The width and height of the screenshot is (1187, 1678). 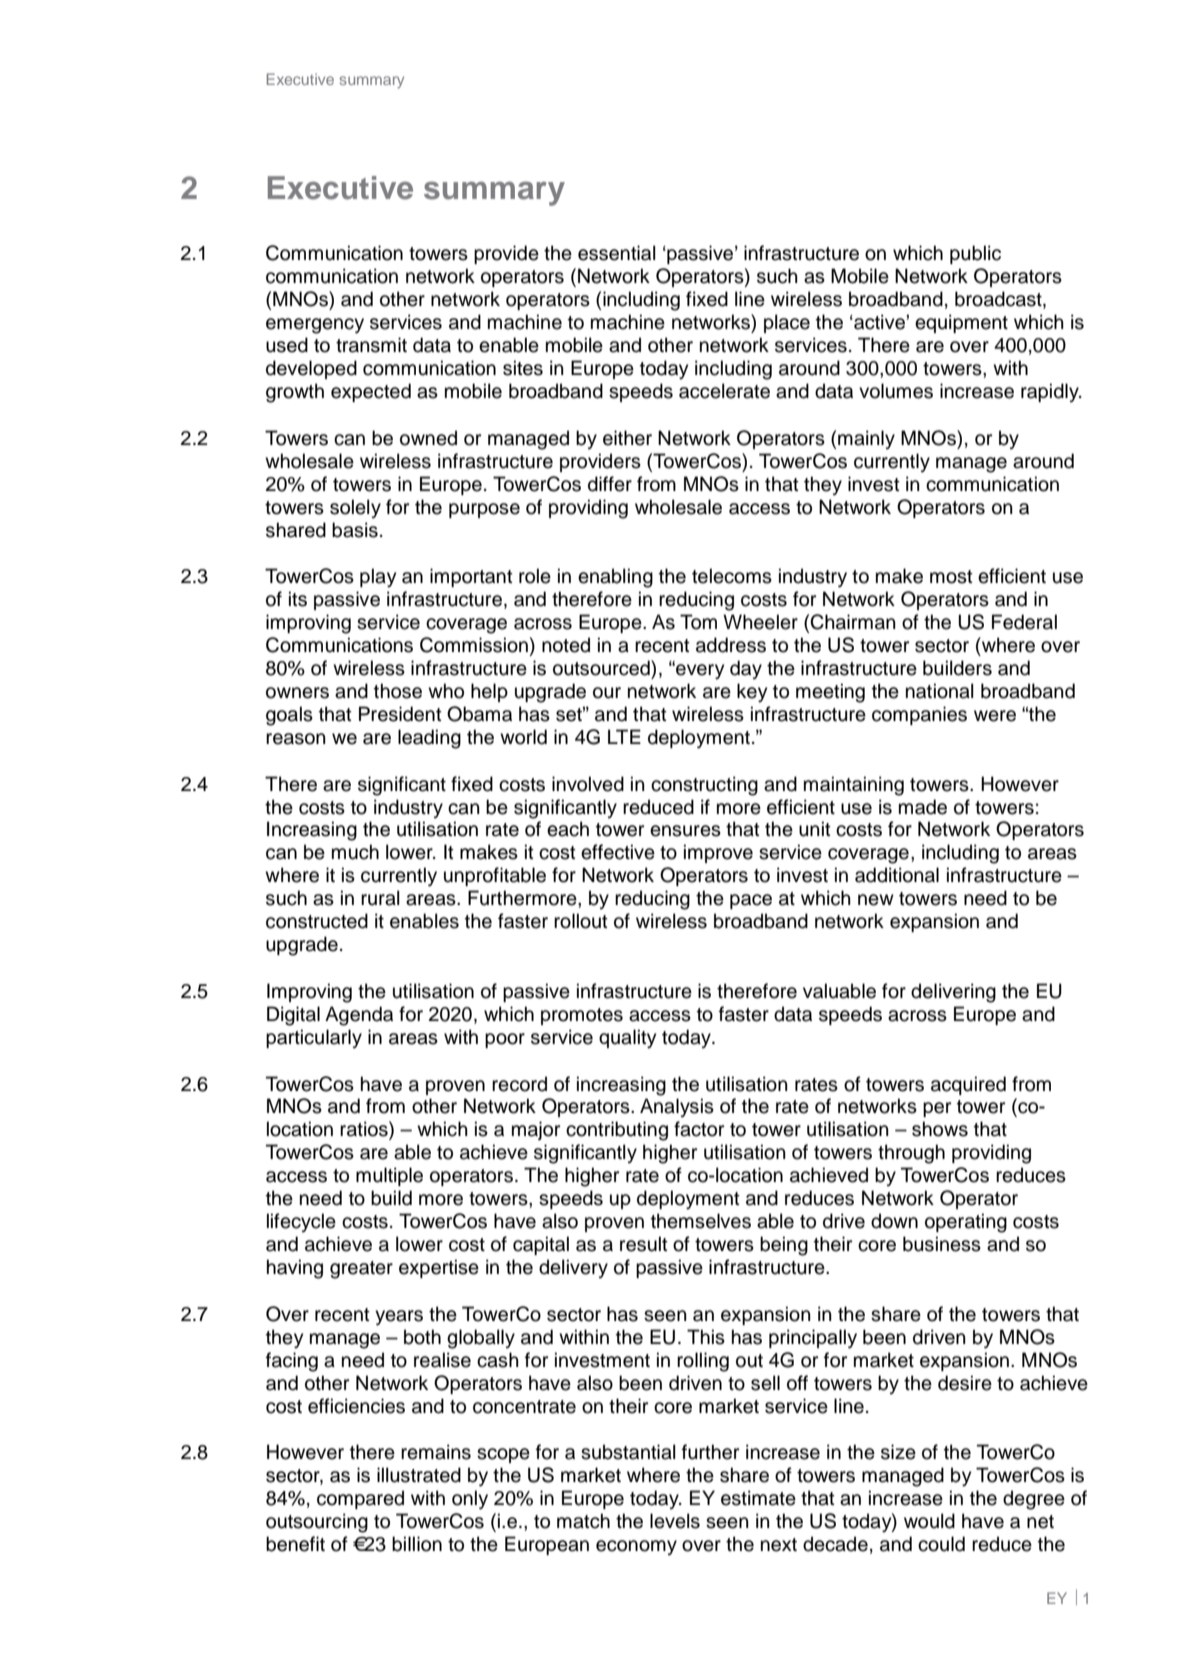 I want to click on acquired, so click(x=968, y=1085).
